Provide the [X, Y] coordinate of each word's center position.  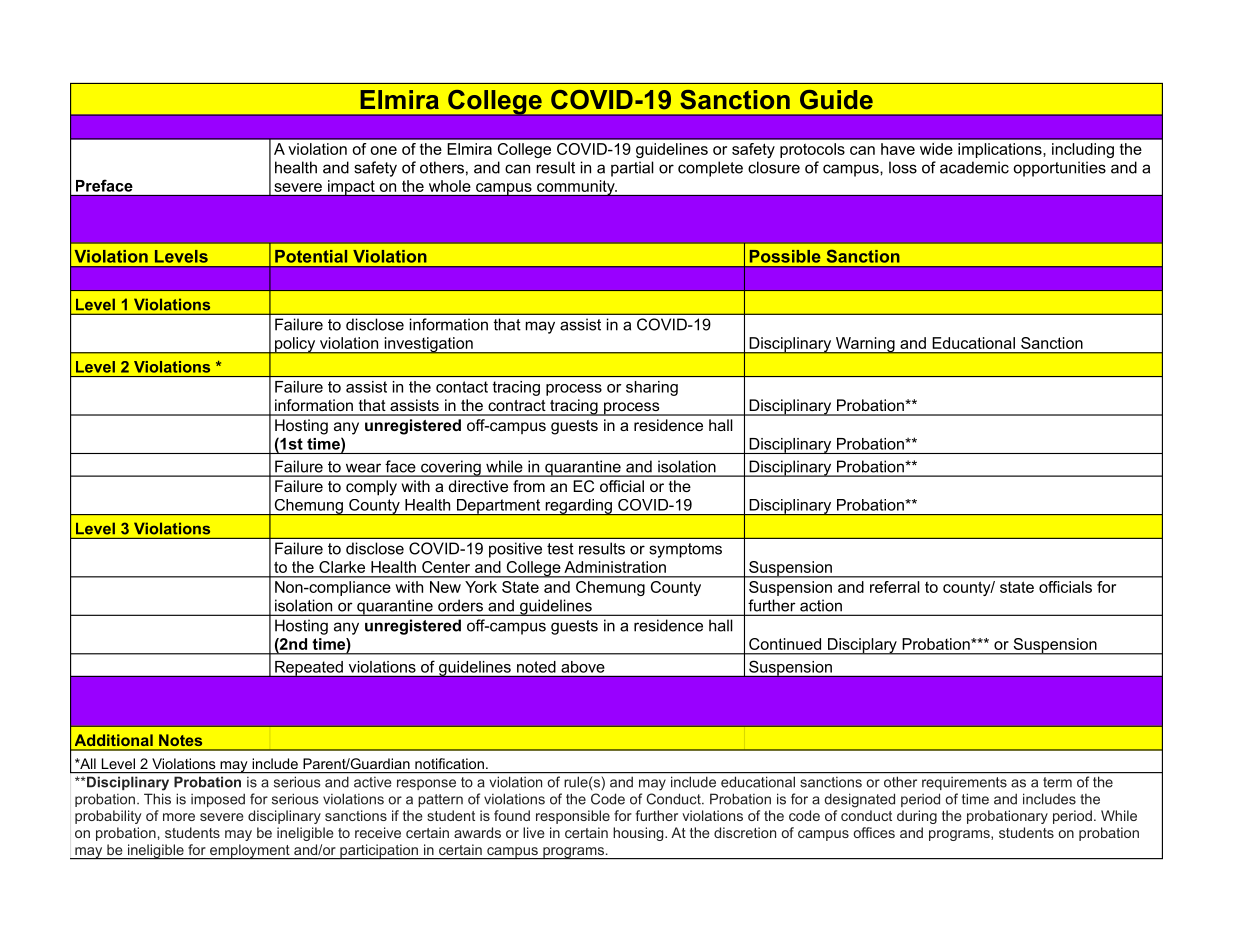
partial [632, 169]
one [383, 150]
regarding [579, 507]
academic [974, 167]
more [179, 817]
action [821, 606]
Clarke [342, 567]
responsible [573, 817]
